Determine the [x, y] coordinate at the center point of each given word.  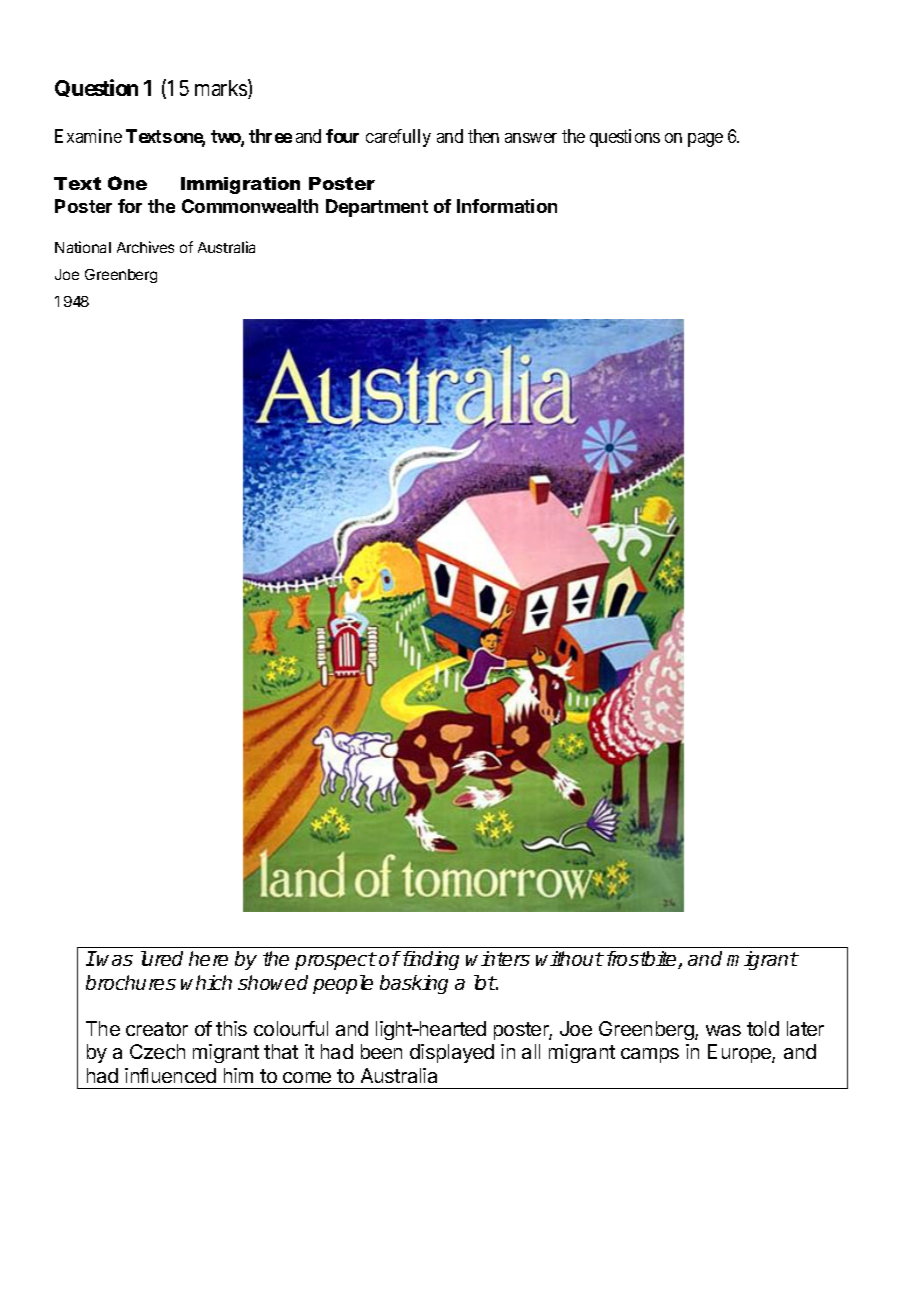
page [705, 140]
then [483, 136]
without [569, 958]
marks [222, 89]
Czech [157, 1051]
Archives [145, 247]
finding [429, 960]
